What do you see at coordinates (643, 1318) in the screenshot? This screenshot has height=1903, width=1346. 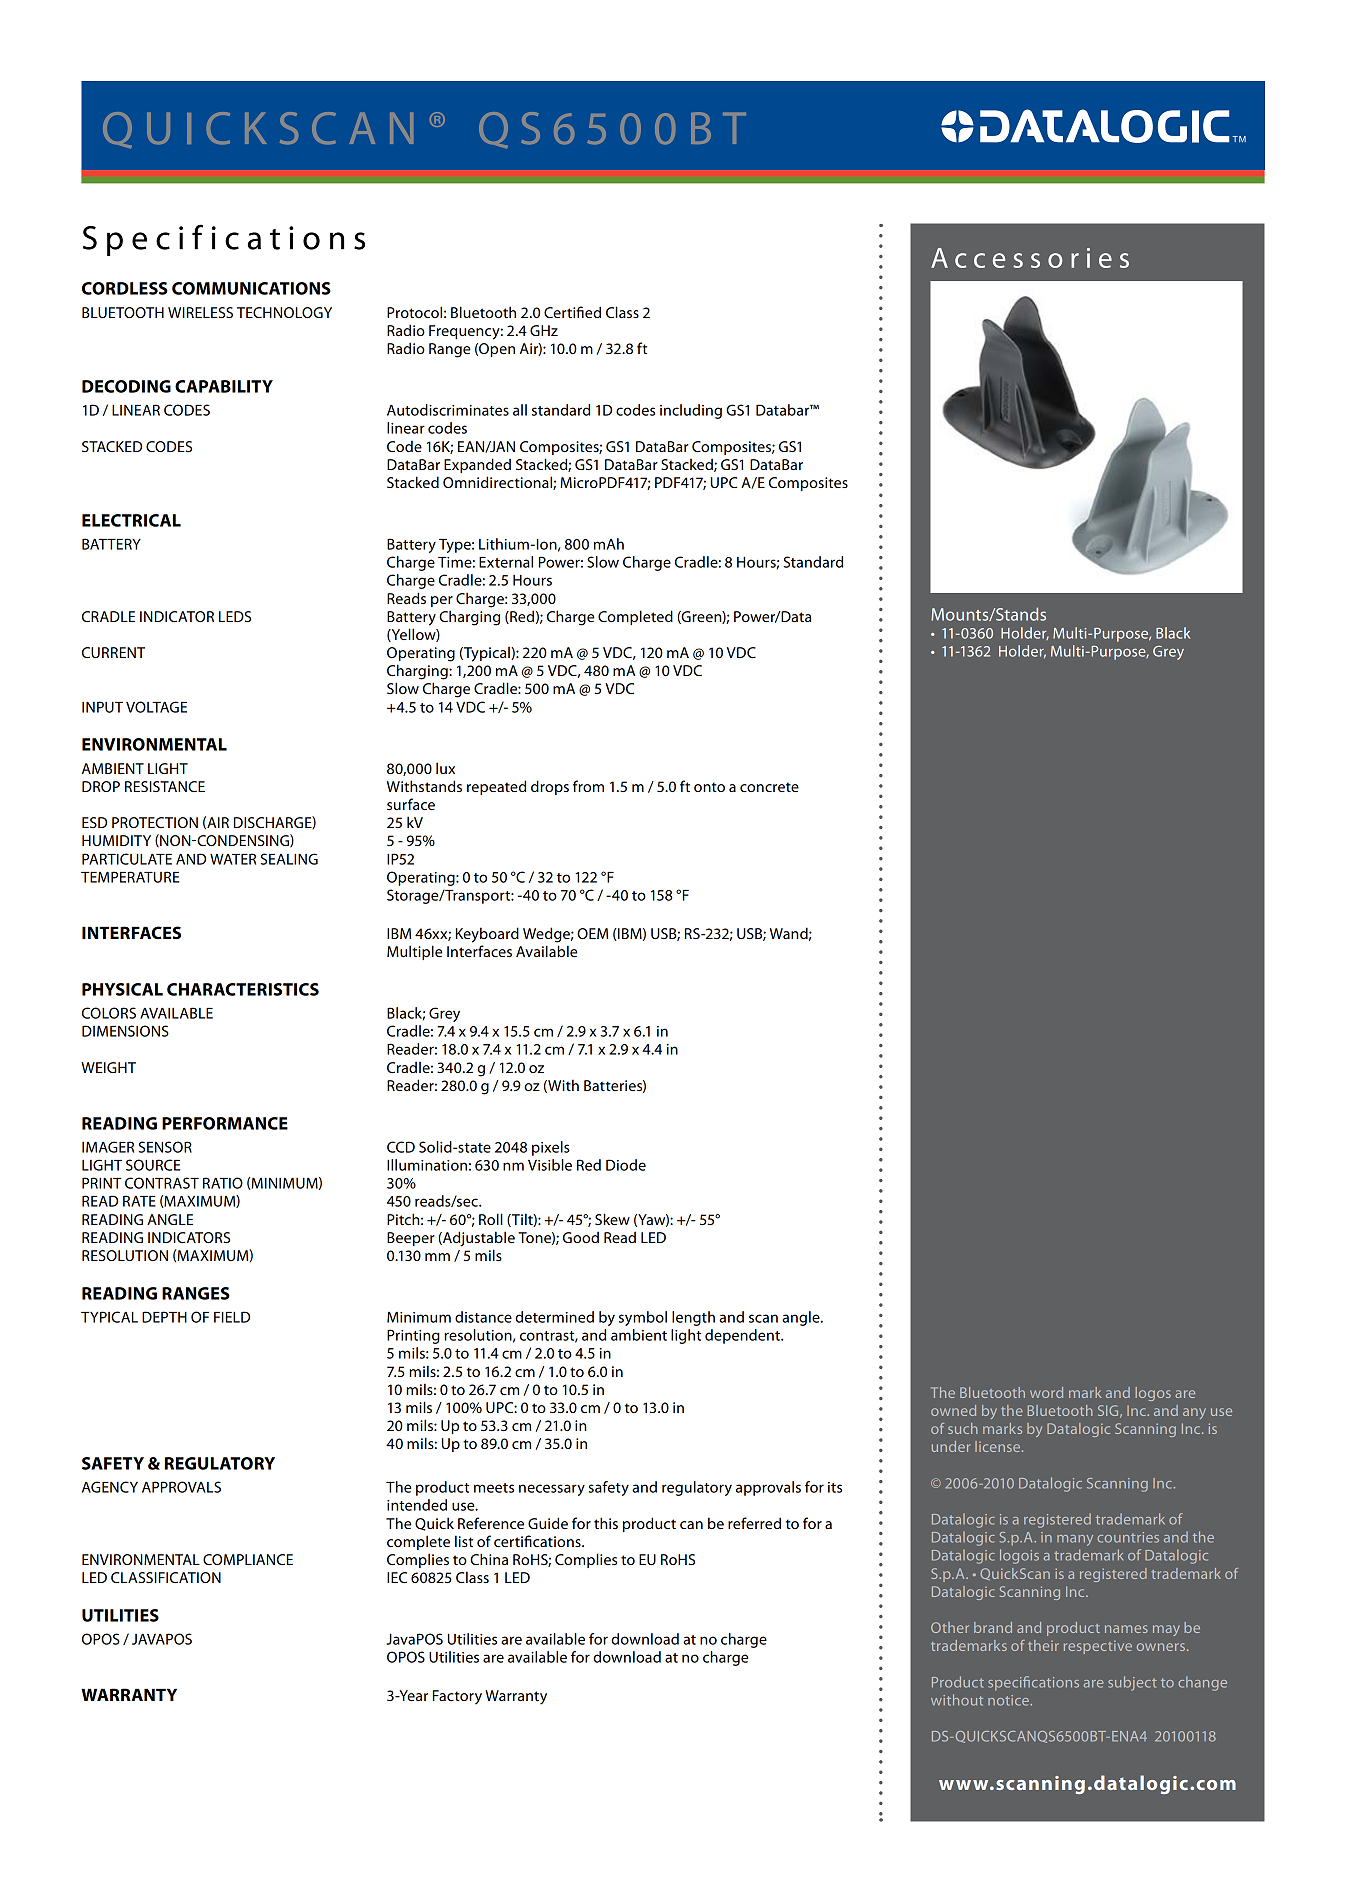 I see `symbol` at bounding box center [643, 1318].
